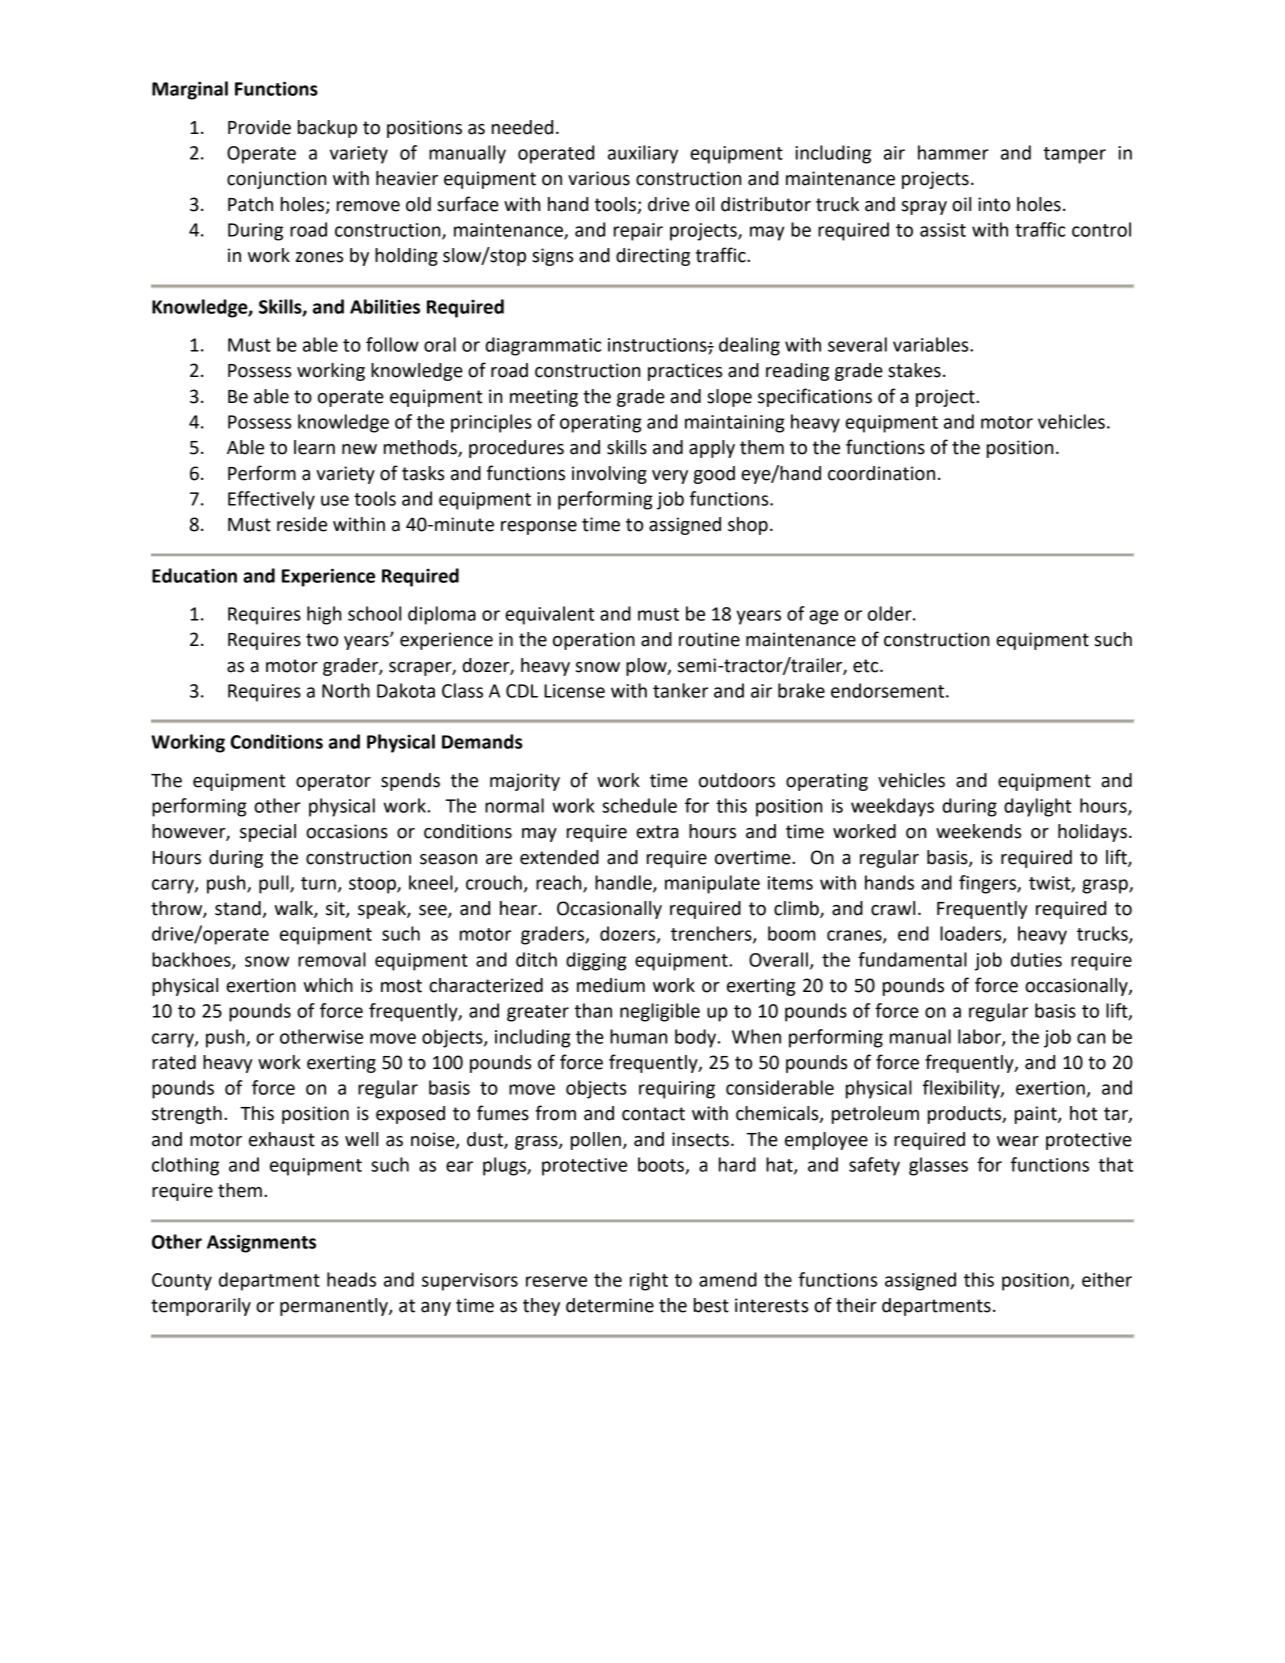 The image size is (1285, 1663). I want to click on right, so click(649, 1281).
